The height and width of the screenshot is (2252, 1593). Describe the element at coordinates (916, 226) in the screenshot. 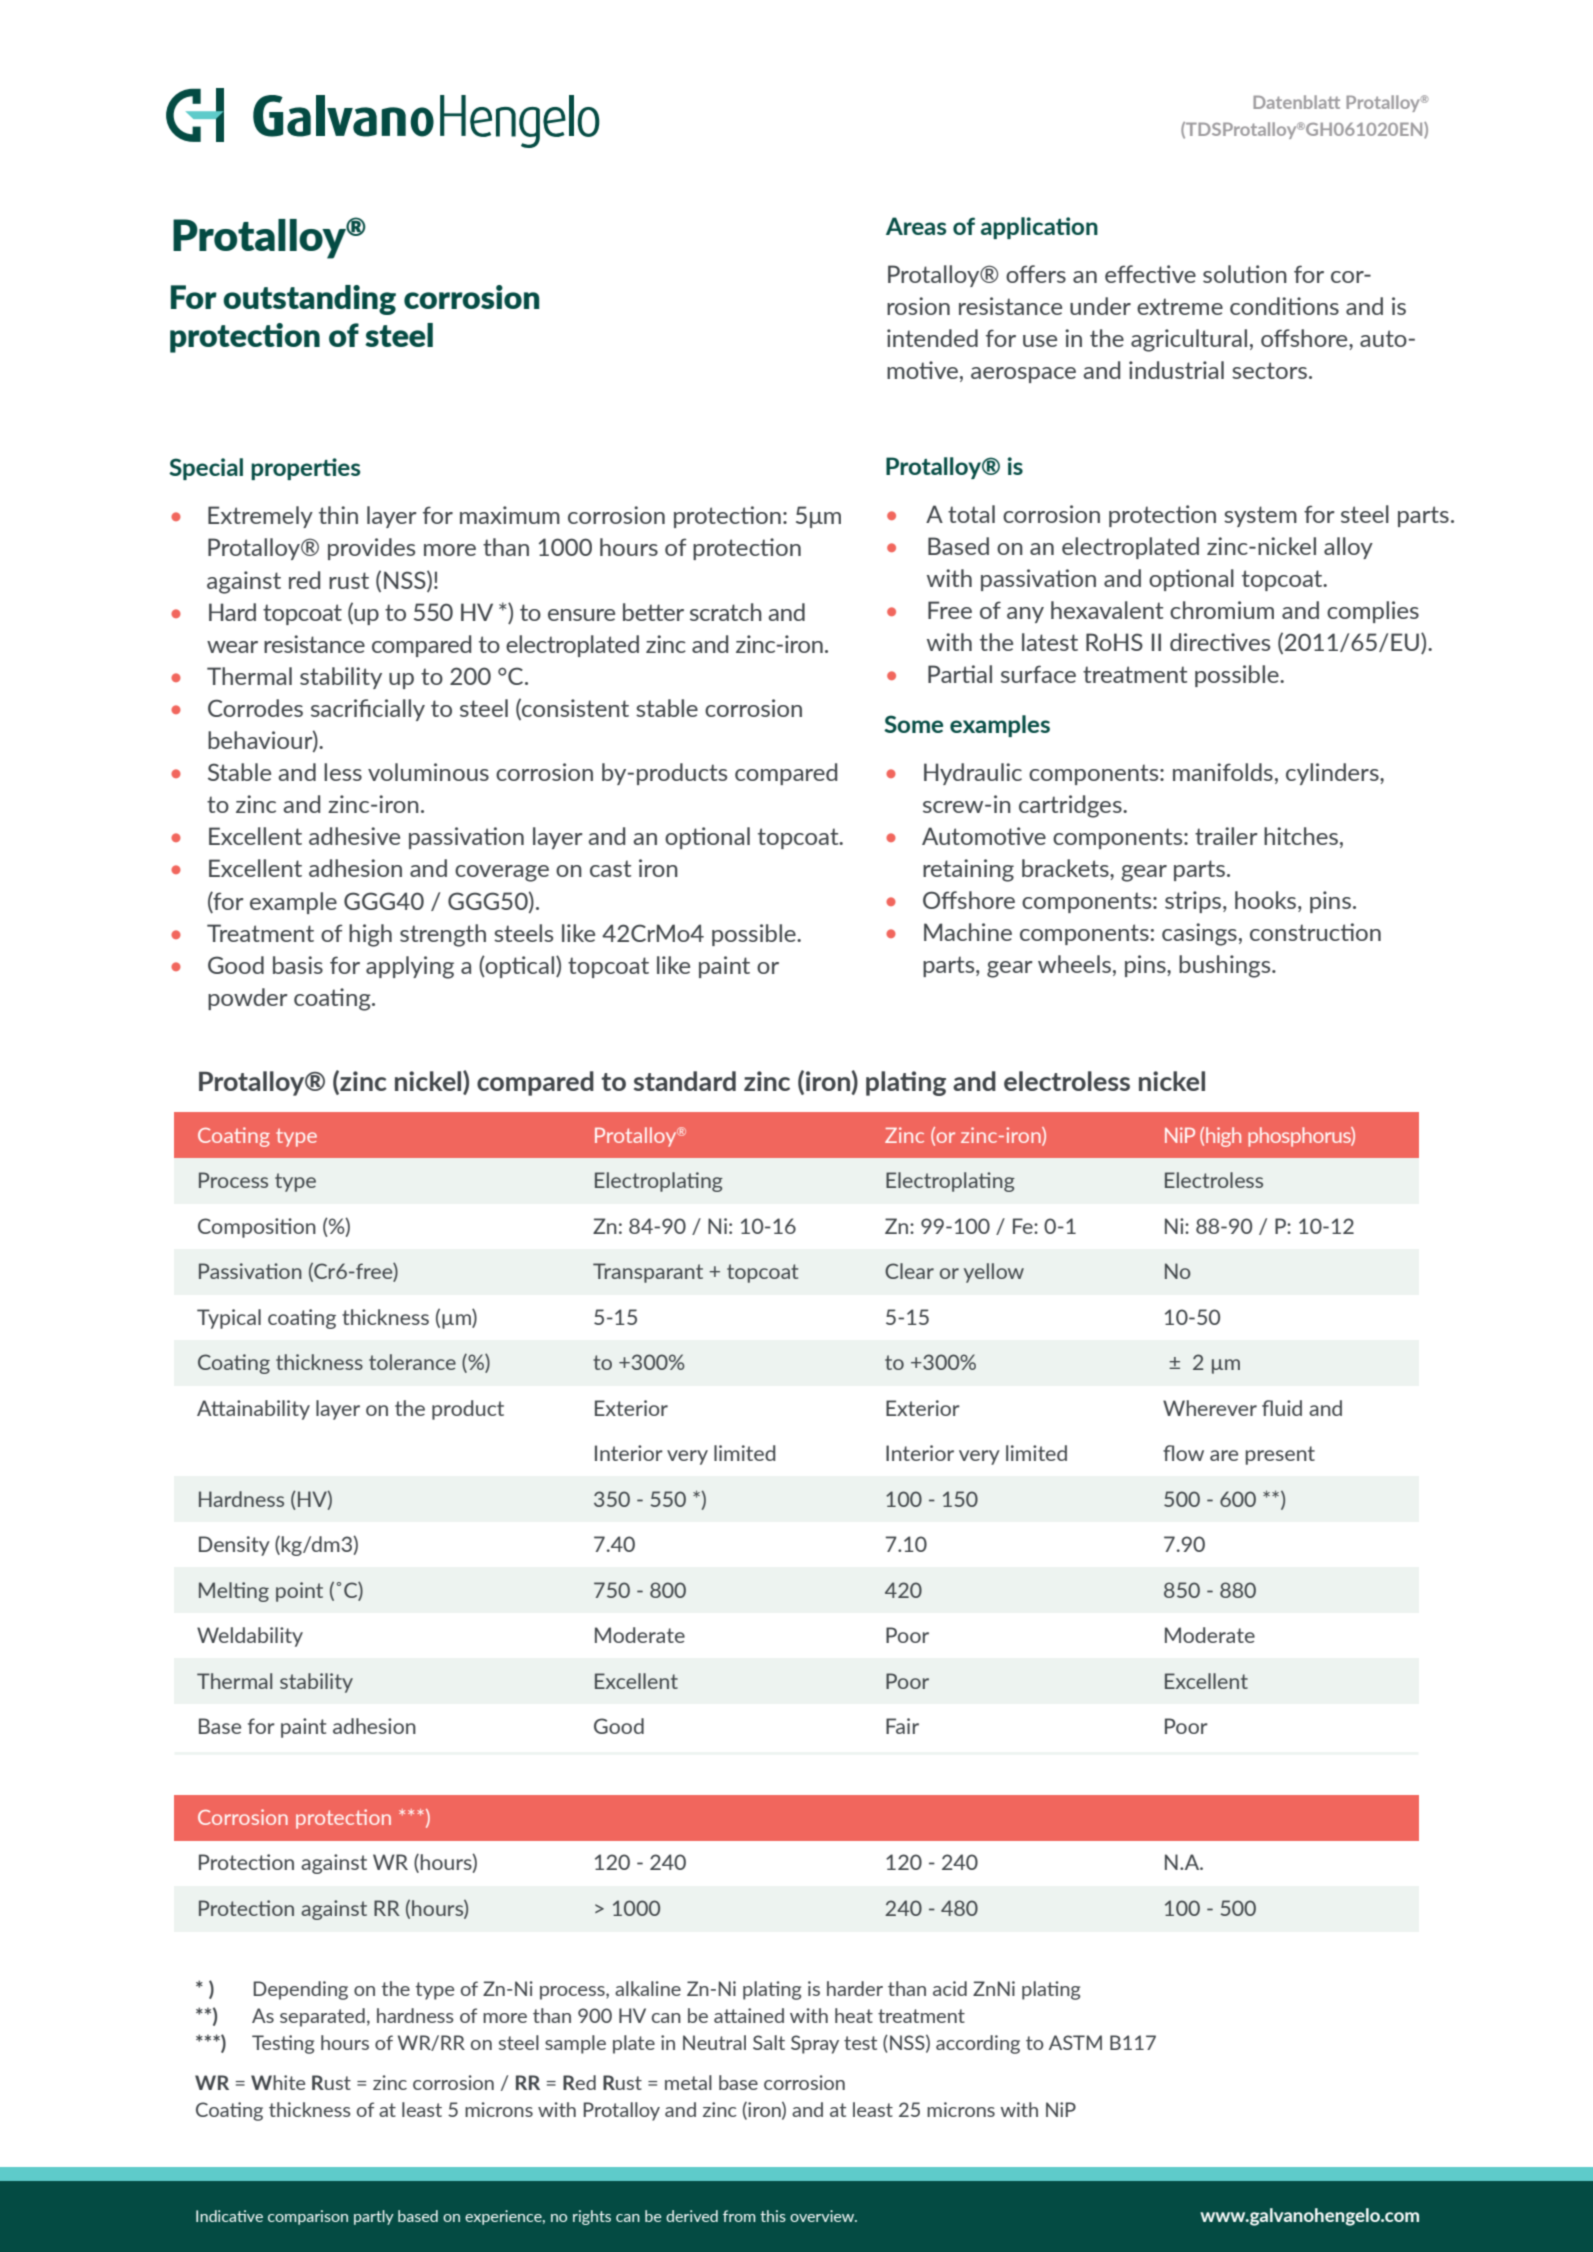

I see `Areas` at that location.
